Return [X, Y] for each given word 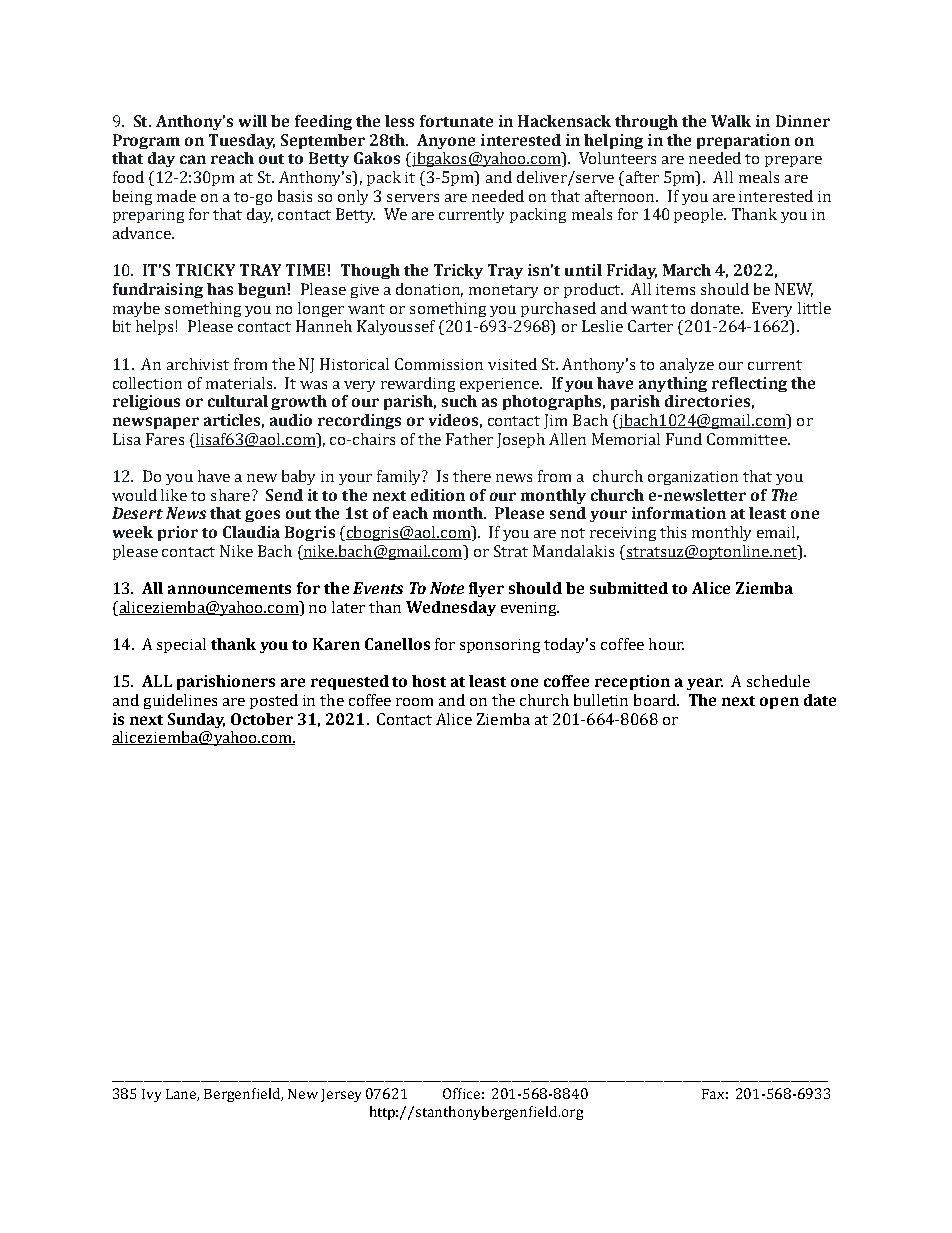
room [414, 702]
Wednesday [451, 608]
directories [707, 401]
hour [666, 644]
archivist [198, 364]
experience [500, 385]
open [779, 703]
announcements [229, 589]
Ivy [151, 1095]
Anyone [446, 141]
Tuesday [242, 141]
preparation [743, 141]
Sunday [196, 720]
